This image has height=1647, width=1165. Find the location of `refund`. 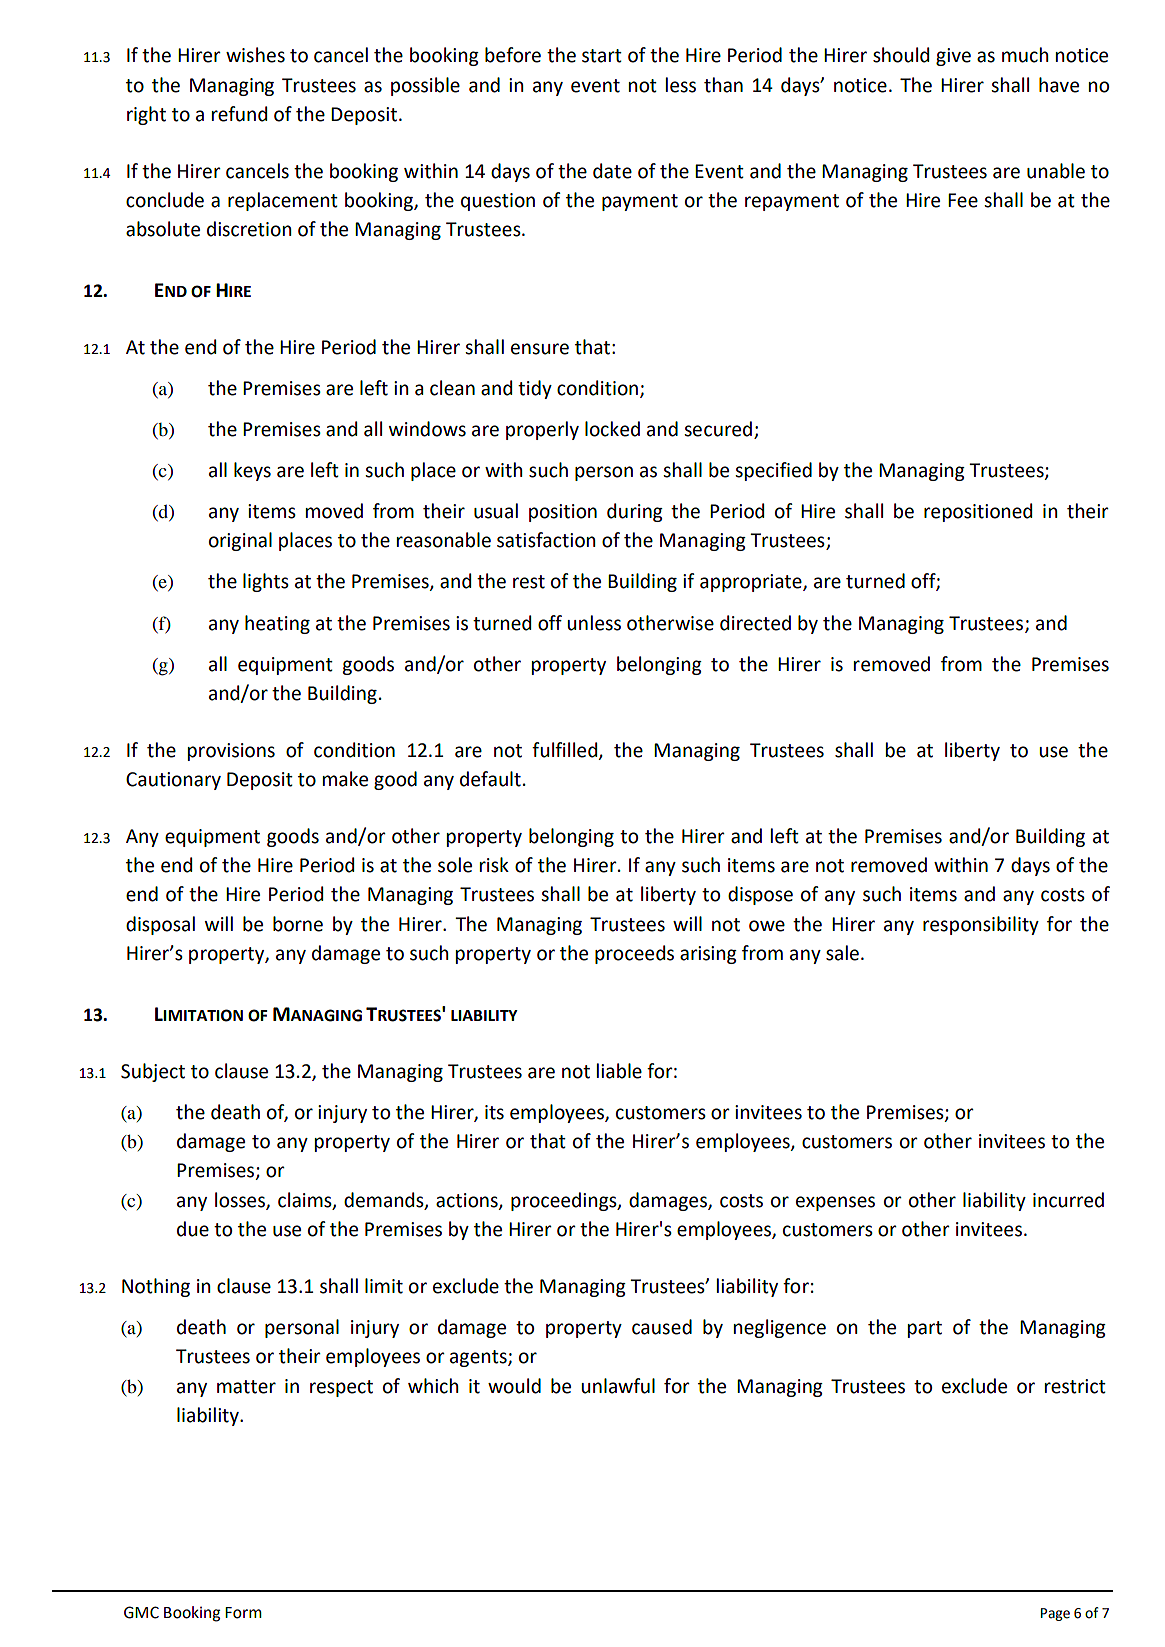

refund is located at coordinates (239, 114).
